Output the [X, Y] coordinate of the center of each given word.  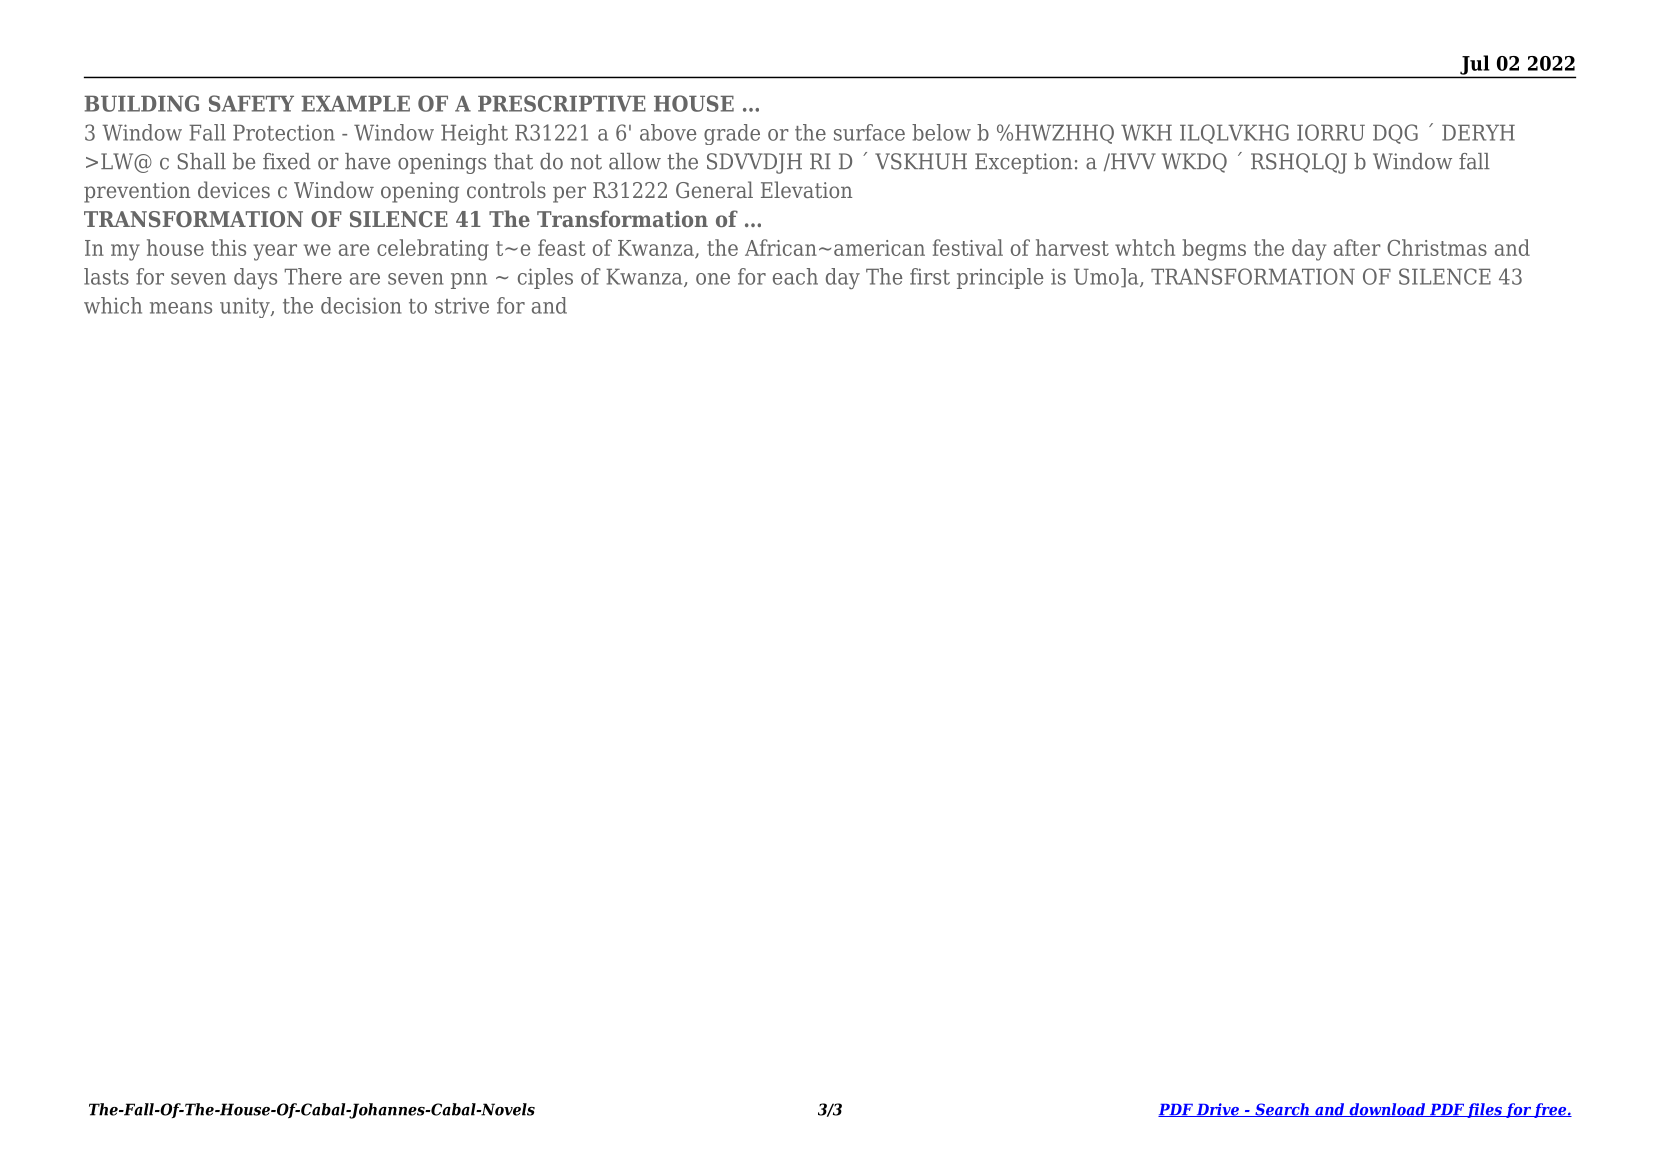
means [181, 308]
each [795, 276]
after [1357, 247]
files [1484, 1110]
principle [1000, 278]
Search [1282, 1110]
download [1387, 1110]
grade [732, 134]
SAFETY [251, 103]
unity [246, 307]
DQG [1395, 134]
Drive [1217, 1110]
